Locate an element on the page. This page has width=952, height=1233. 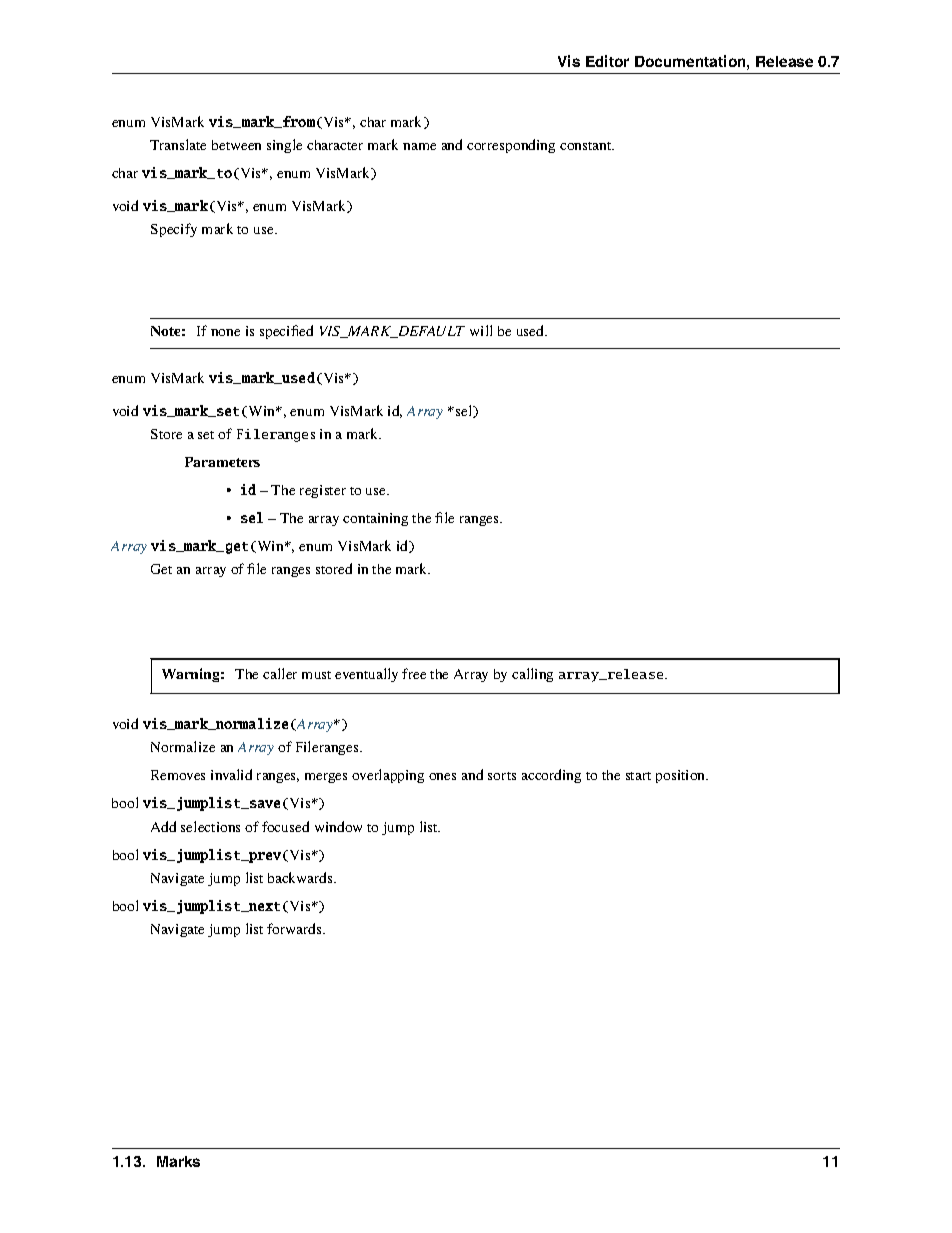
free is located at coordinates (414, 673).
